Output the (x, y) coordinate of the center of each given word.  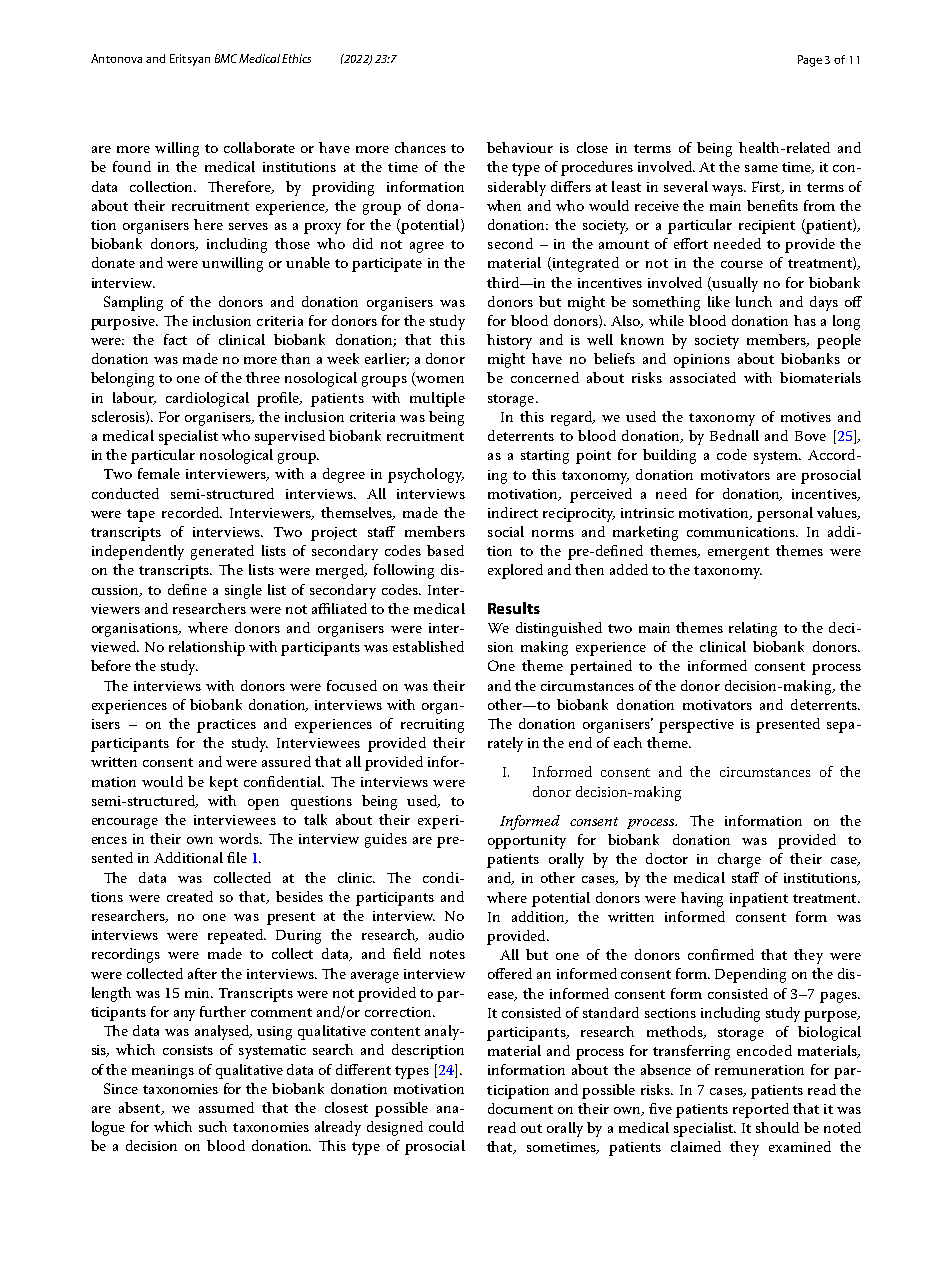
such (213, 1126)
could (446, 1126)
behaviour (520, 147)
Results (514, 608)
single (243, 591)
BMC (226, 58)
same (761, 168)
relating (753, 629)
